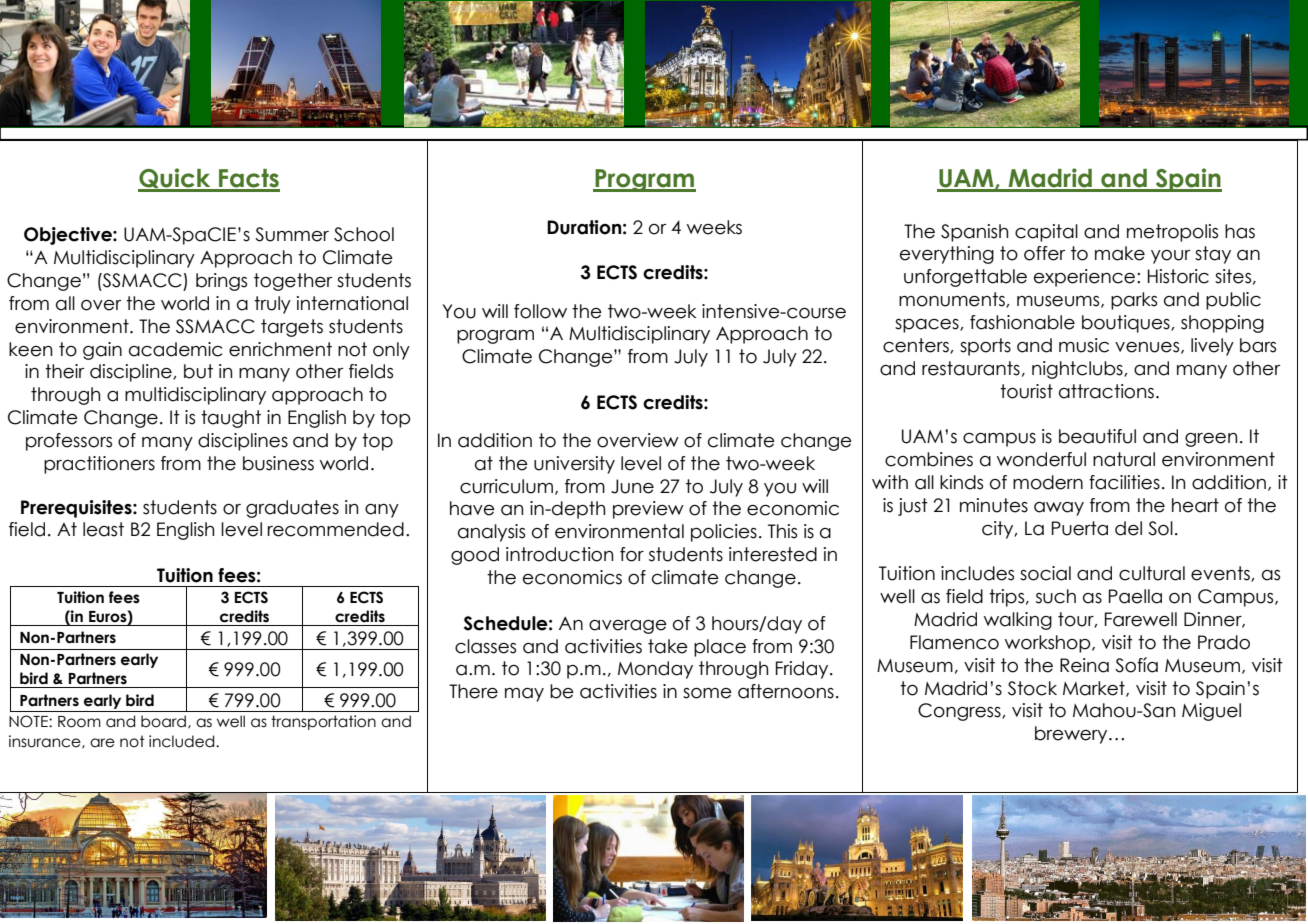  I want to click on some, so click(707, 693).
